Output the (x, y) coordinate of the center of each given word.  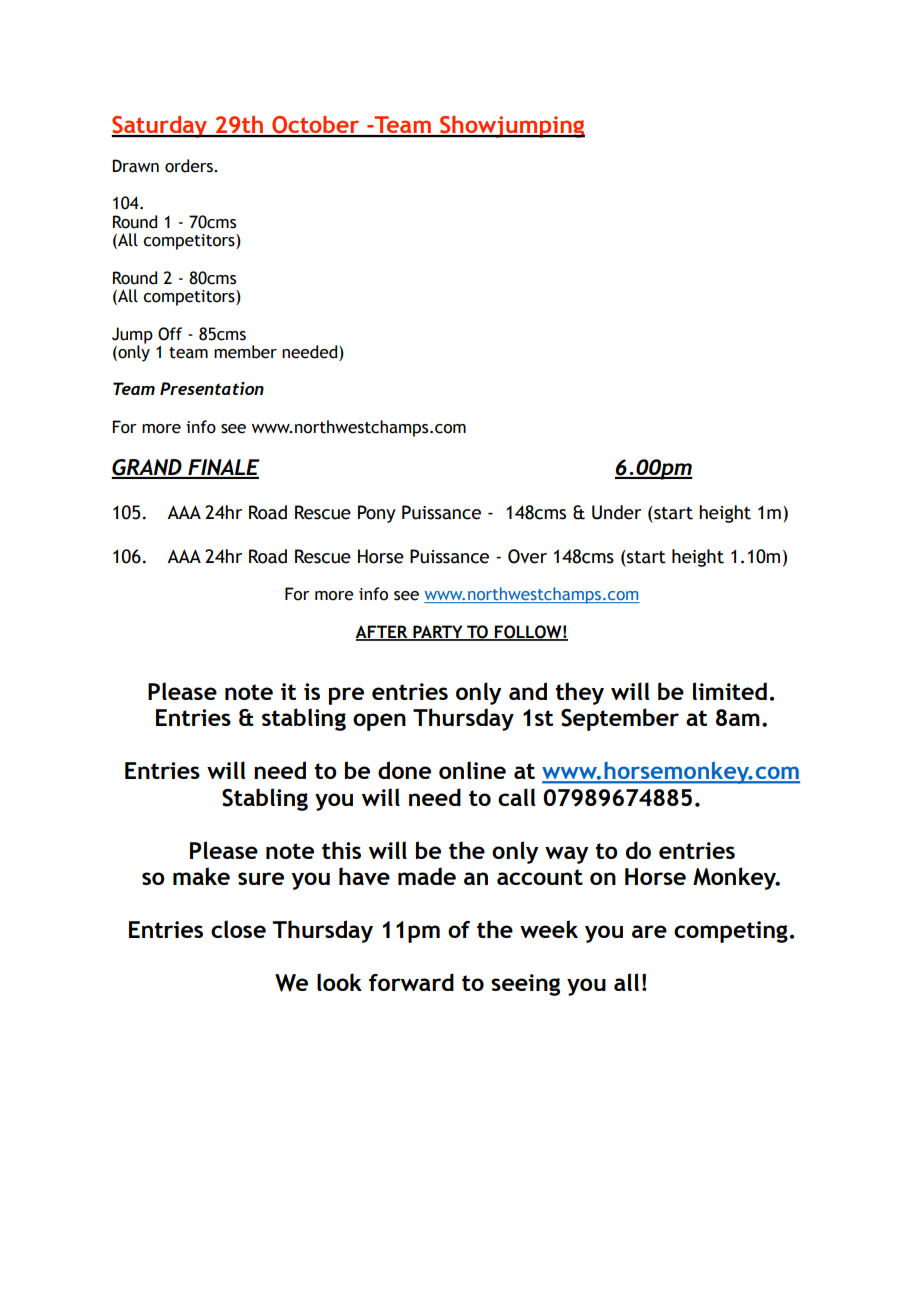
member (245, 352)
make (201, 876)
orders (190, 166)
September (620, 719)
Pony (377, 514)
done (404, 770)
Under (616, 512)
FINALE (223, 468)
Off (170, 334)
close (238, 929)
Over (527, 556)
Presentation (212, 388)
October (316, 126)
